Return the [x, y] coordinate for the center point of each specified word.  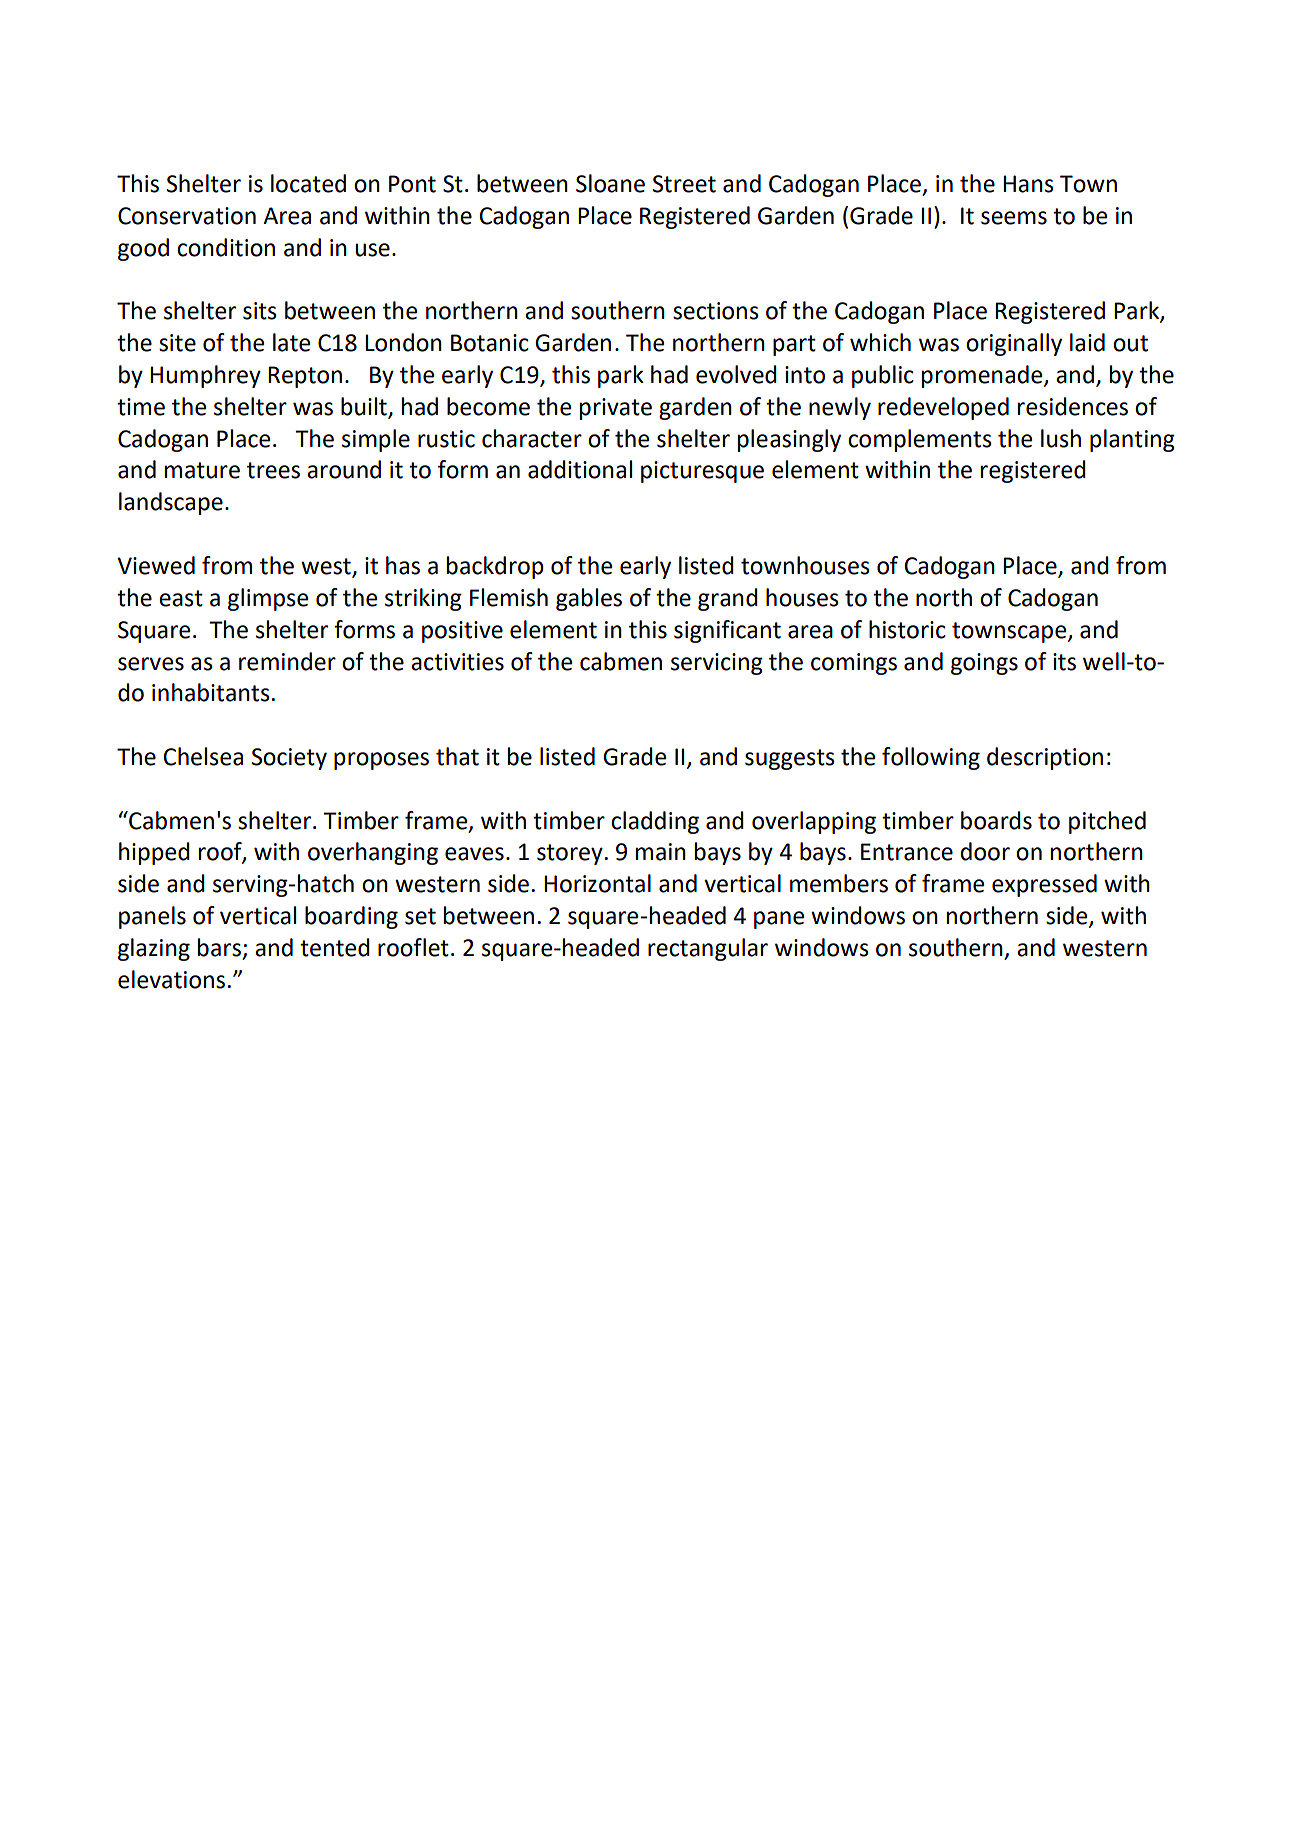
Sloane [610, 183]
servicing [717, 664]
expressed [1044, 885]
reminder [287, 661]
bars [219, 947]
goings [984, 664]
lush [1061, 438]
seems [1014, 218]
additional [580, 469]
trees [273, 470]
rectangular [708, 949]
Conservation [187, 216]
